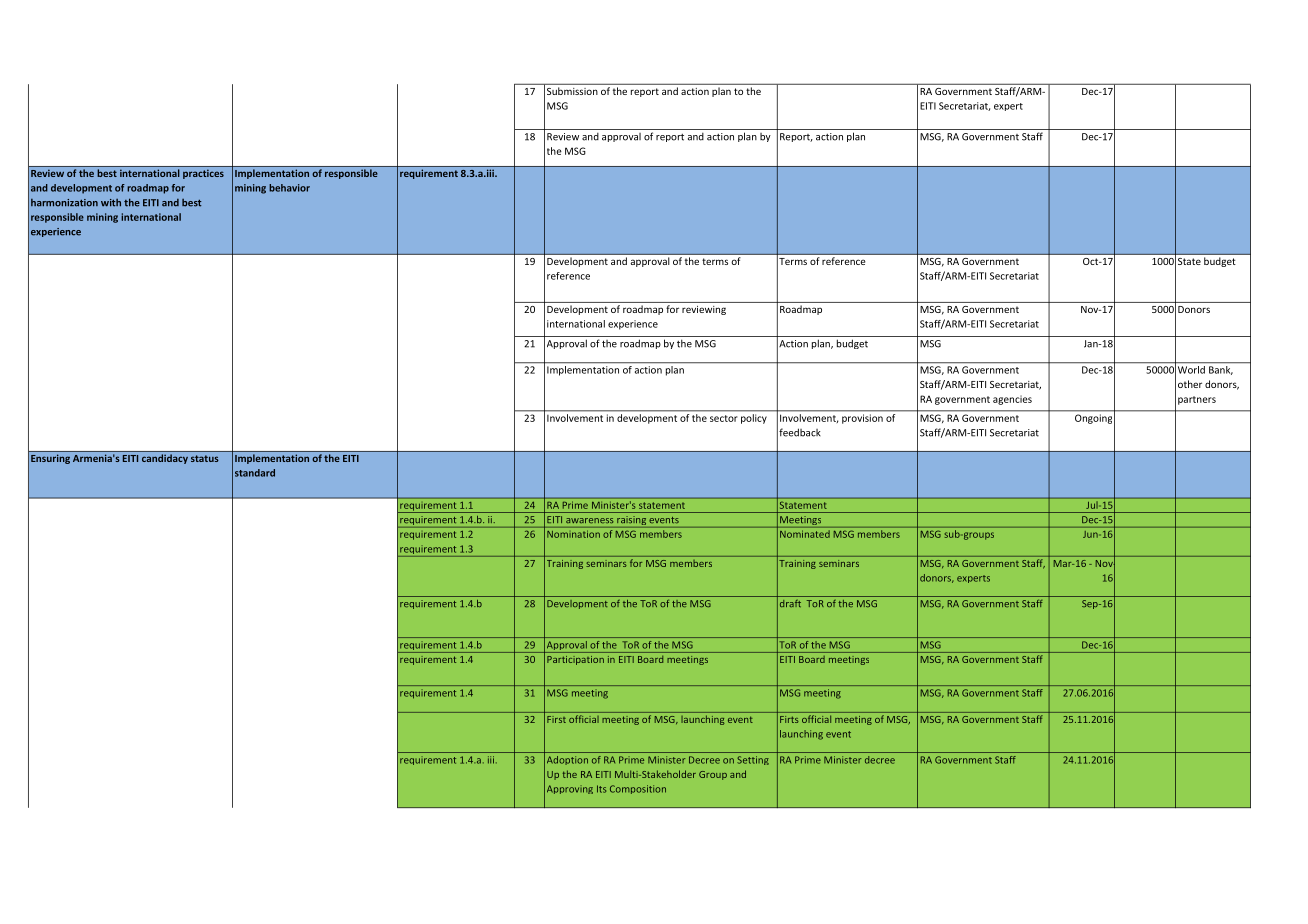  Describe the element at coordinates (805, 534) in the document. I see `Nominated` at that location.
